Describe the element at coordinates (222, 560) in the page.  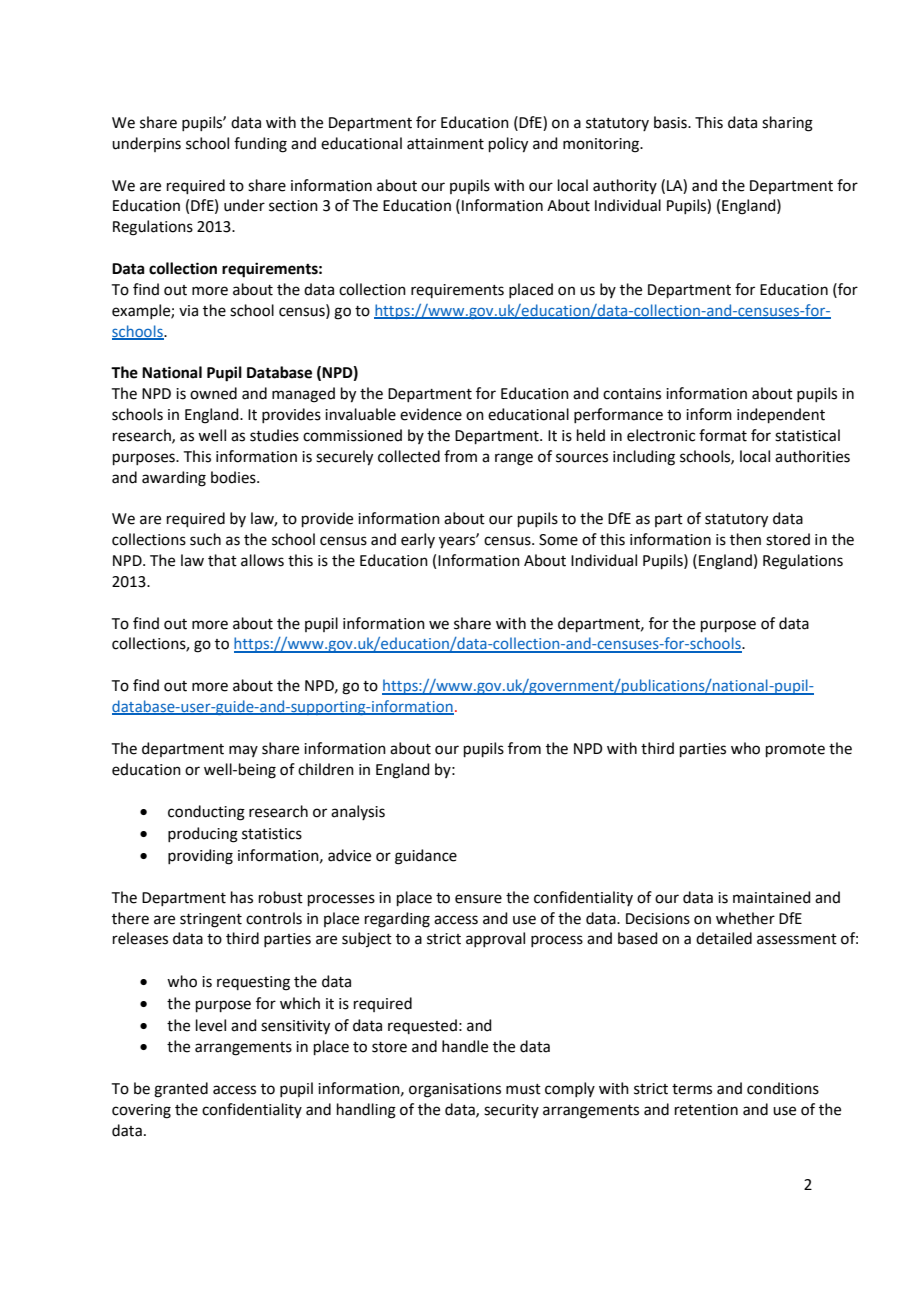
I see `that` at that location.
